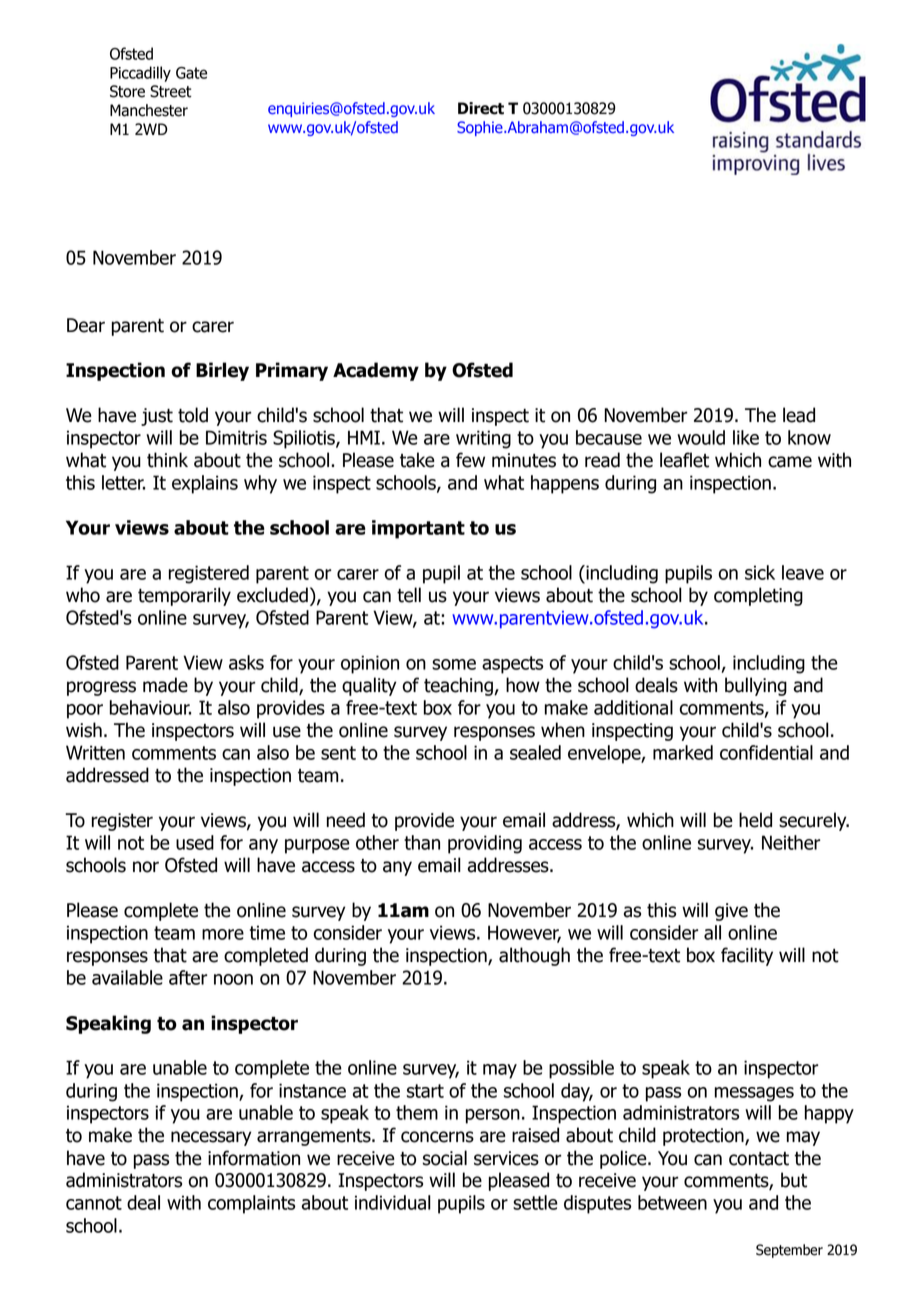 This image has height=1308, width=924. I want to click on think, so click(167, 460).
